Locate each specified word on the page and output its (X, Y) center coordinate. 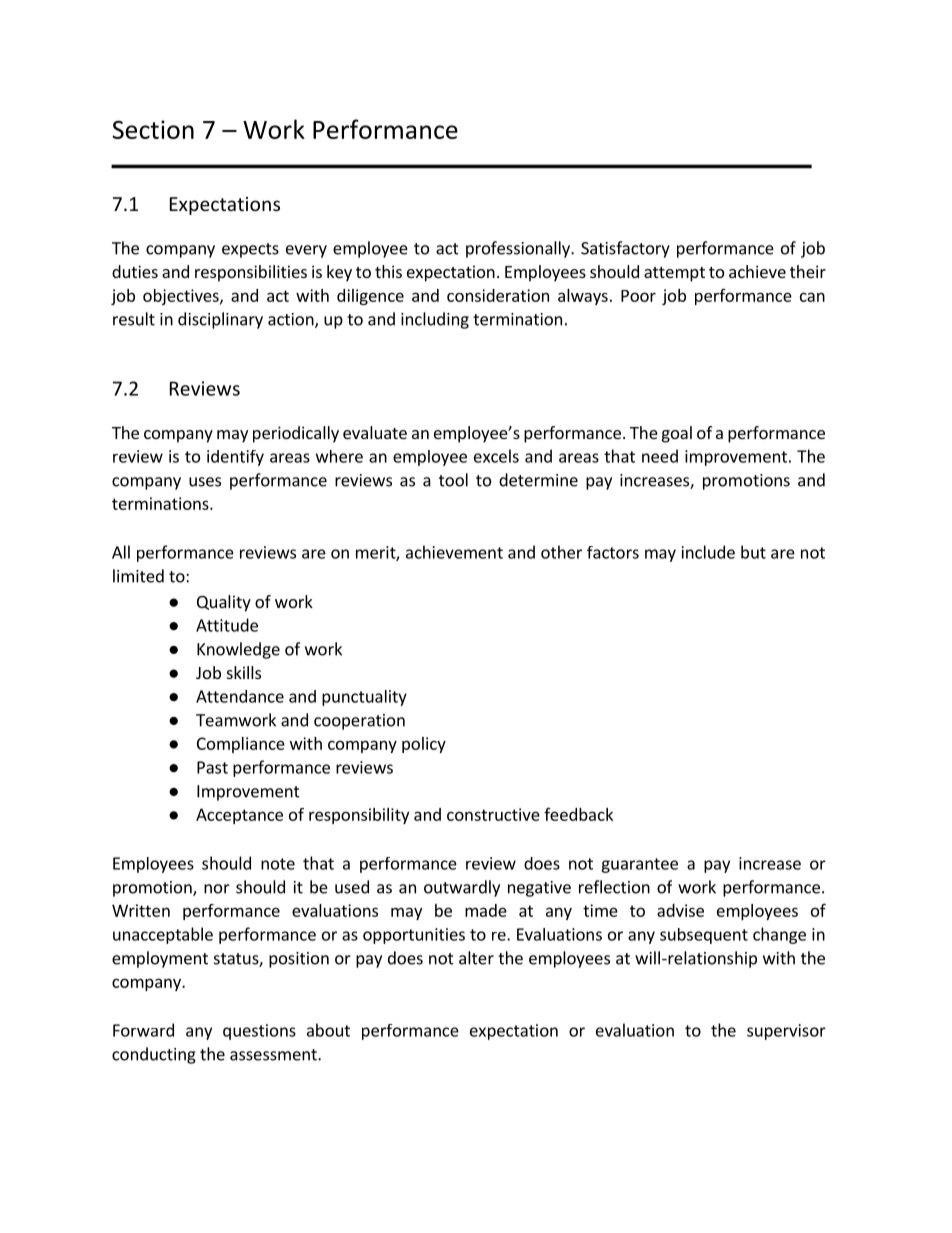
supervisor (786, 1032)
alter (476, 958)
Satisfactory (625, 249)
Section (153, 129)
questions (259, 1032)
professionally (519, 249)
